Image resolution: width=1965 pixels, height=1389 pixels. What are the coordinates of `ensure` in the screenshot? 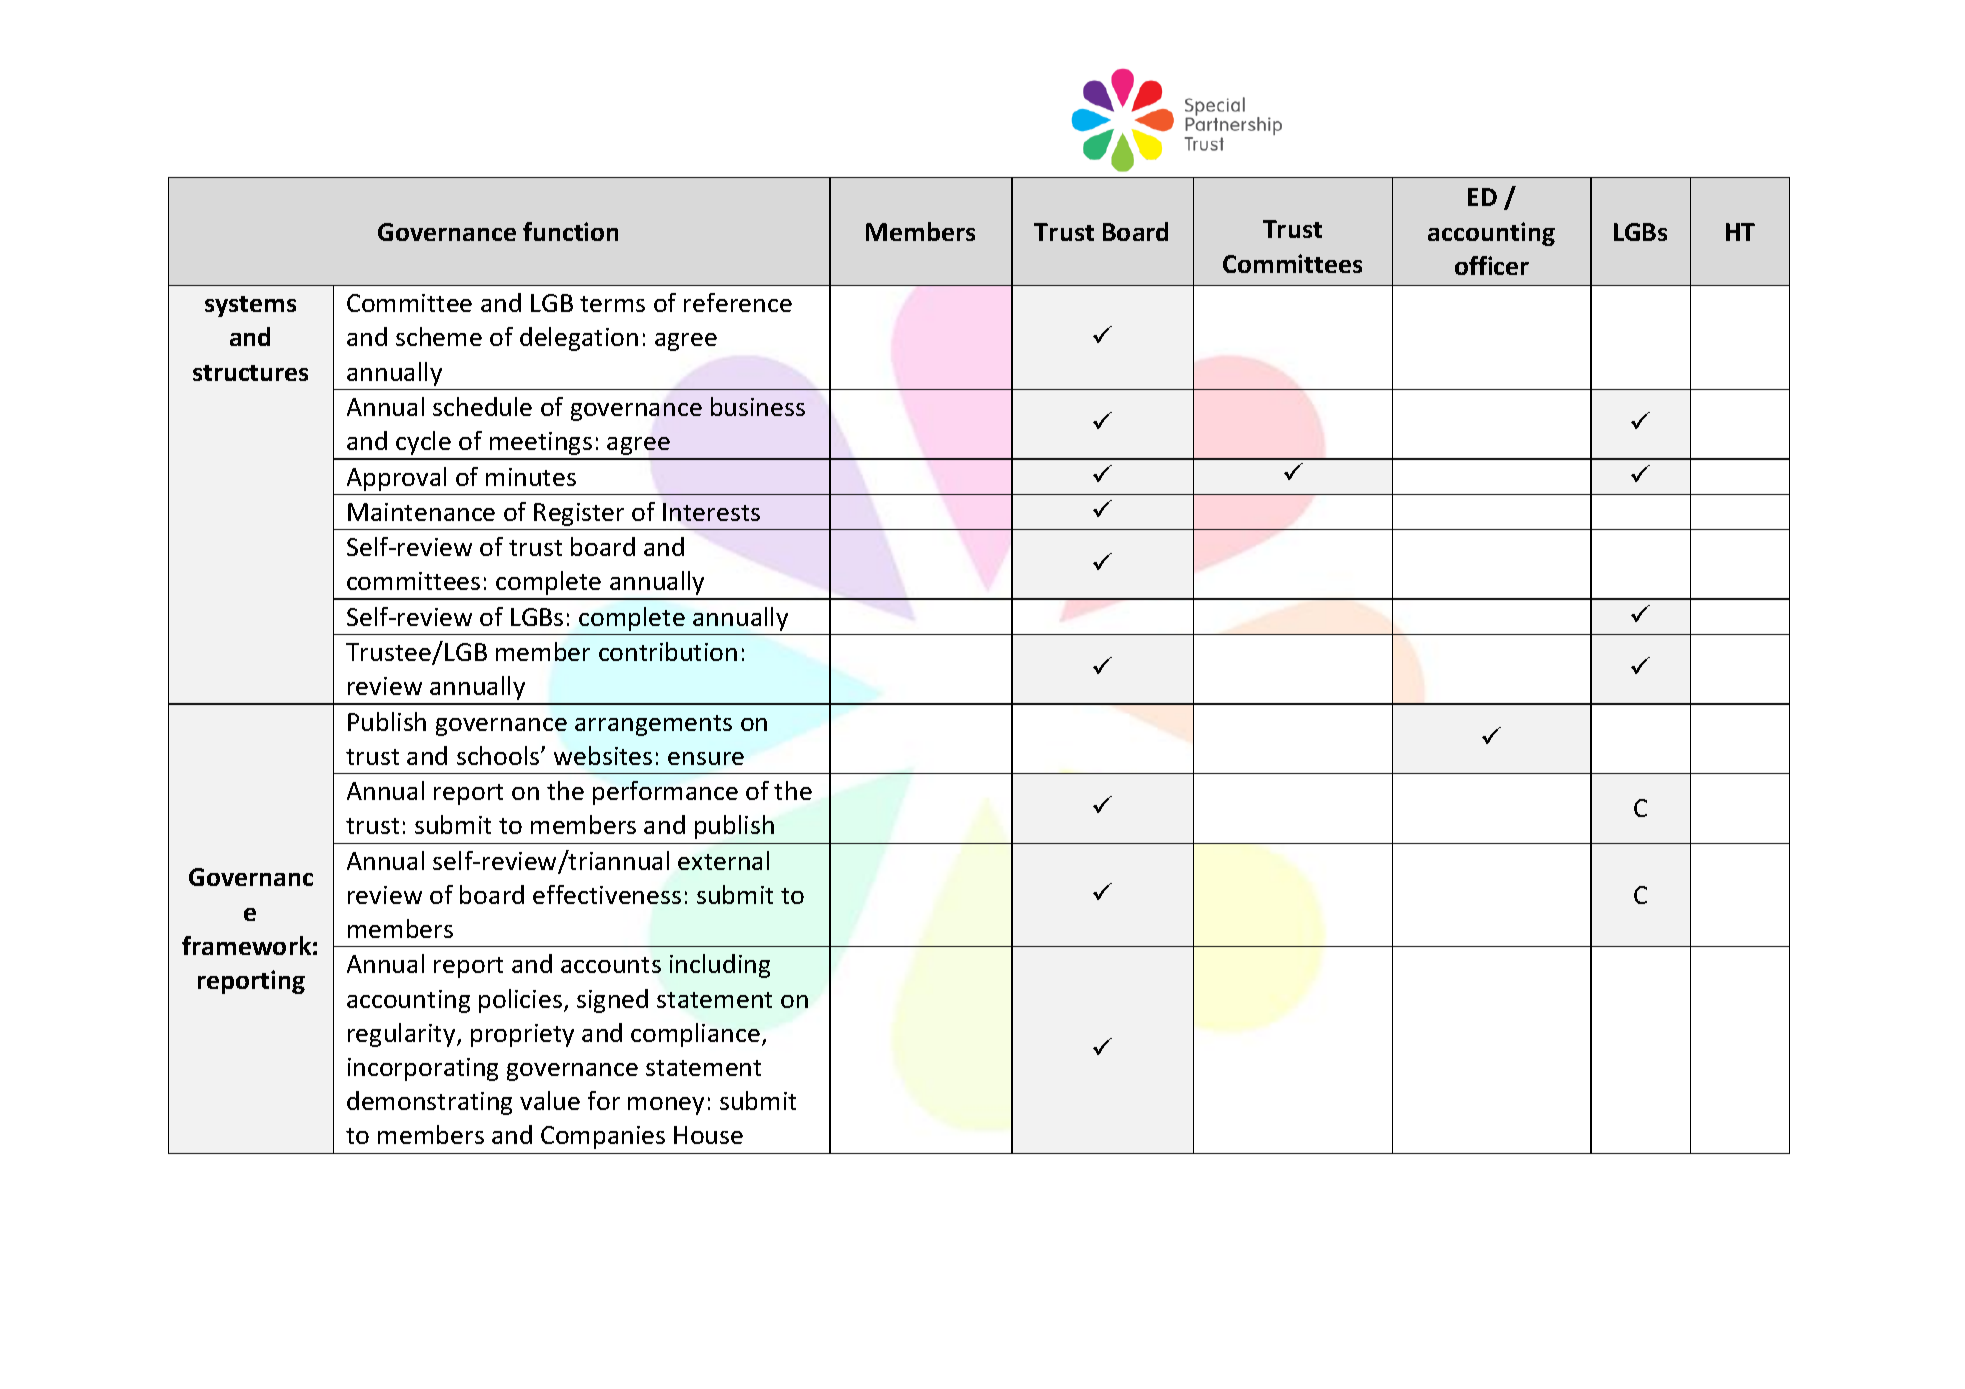 It's located at (706, 758).
